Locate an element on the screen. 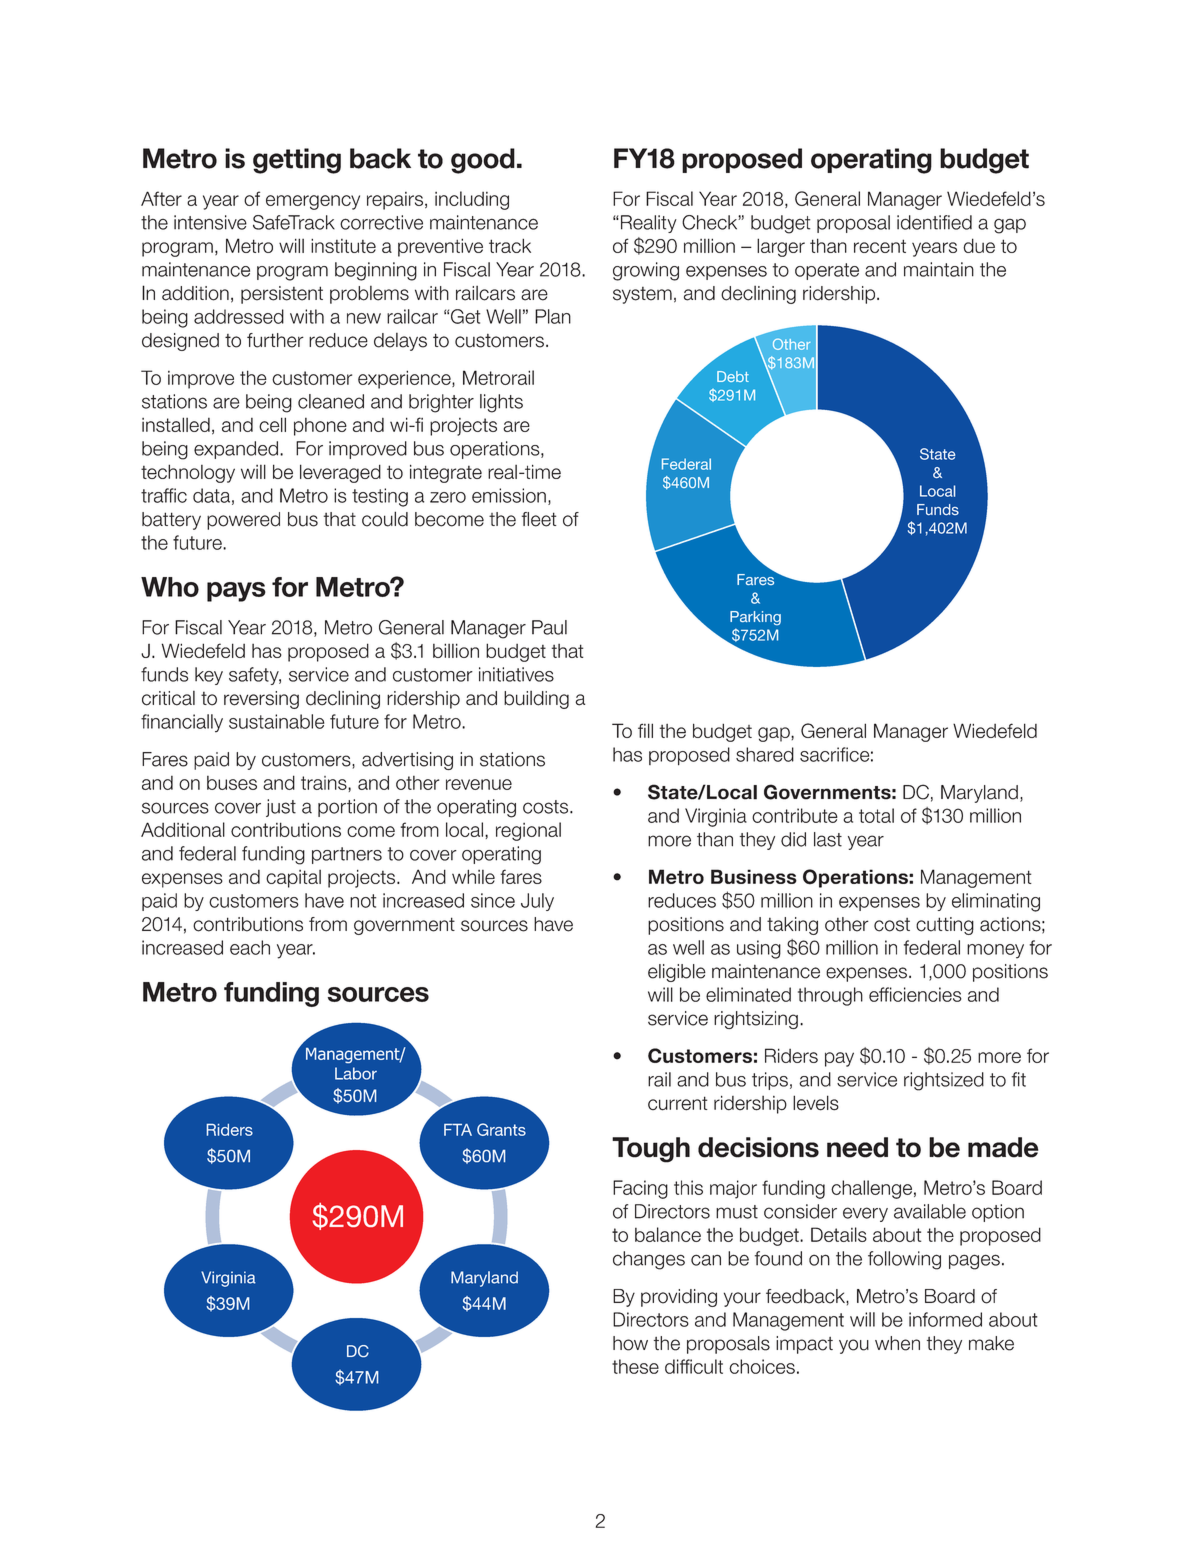  including is located at coordinates (472, 200).
